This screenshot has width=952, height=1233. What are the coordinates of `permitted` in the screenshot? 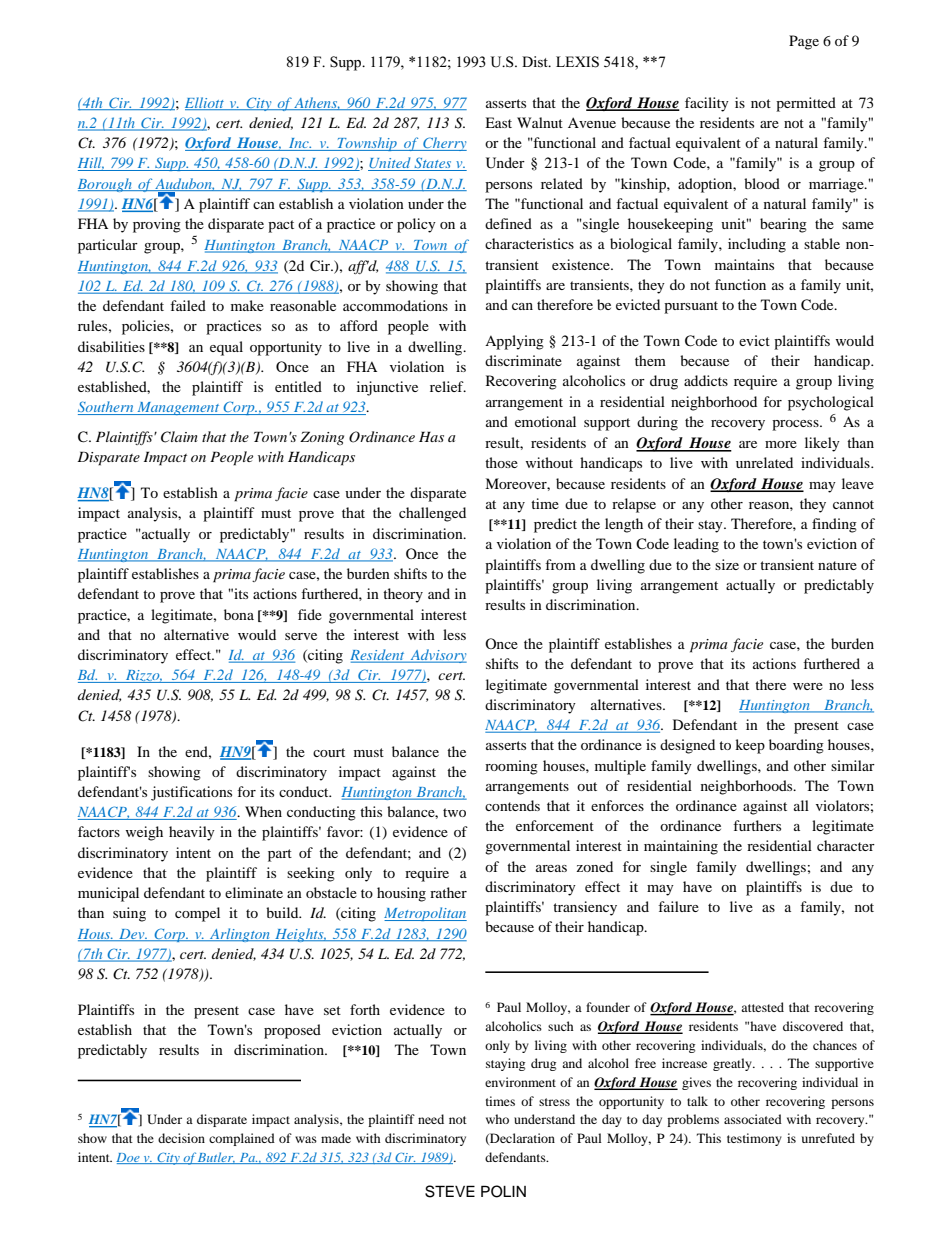 It's located at (806, 104).
